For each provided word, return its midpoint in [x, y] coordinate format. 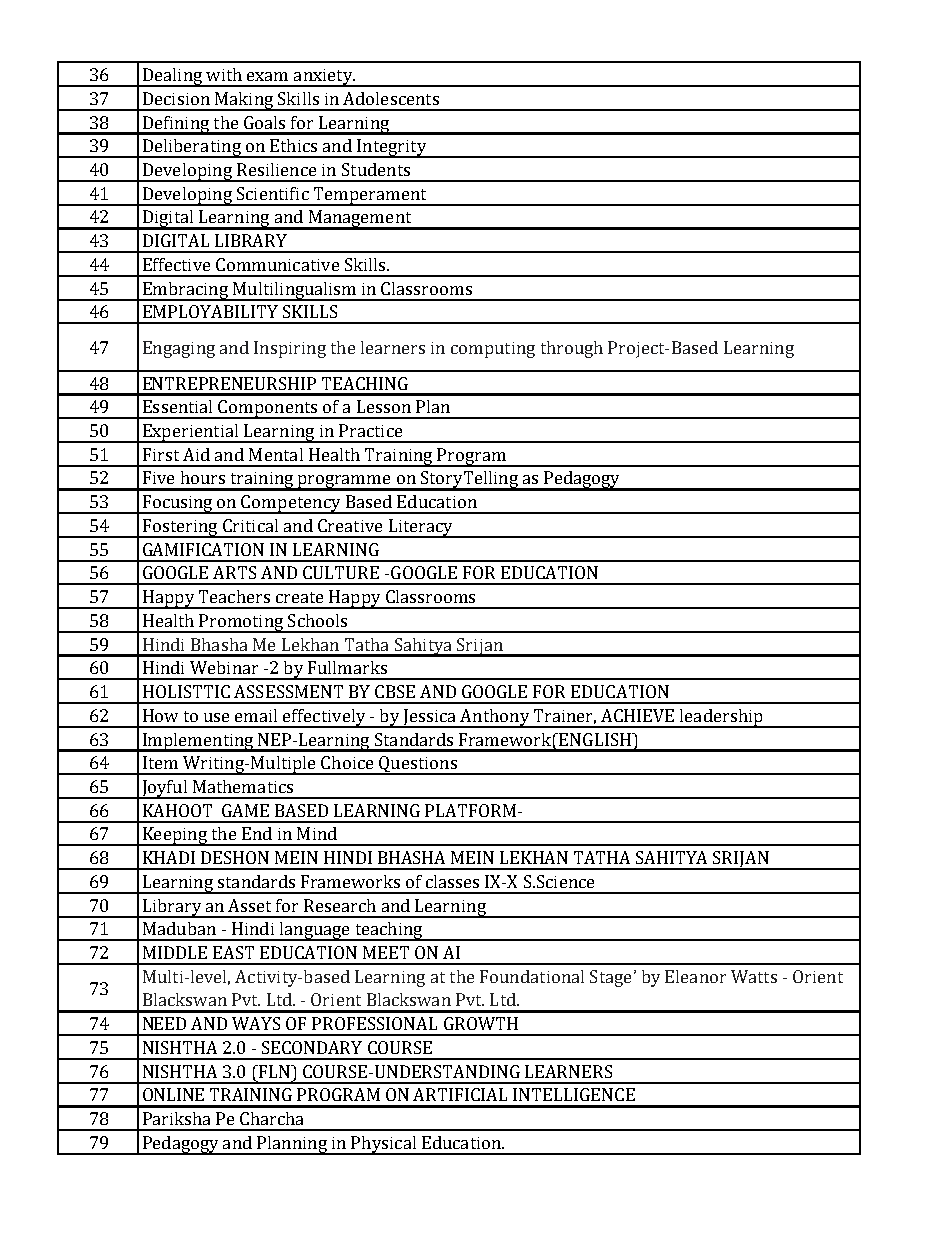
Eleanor [695, 976]
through [572, 349]
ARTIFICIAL [460, 1094]
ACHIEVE [637, 715]
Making [244, 101]
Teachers [234, 596]
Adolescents [391, 98]
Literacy [420, 528]
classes [452, 881]
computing [493, 350]
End [257, 833]
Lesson [384, 406]
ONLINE [173, 1094]
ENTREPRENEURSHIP [229, 383]
